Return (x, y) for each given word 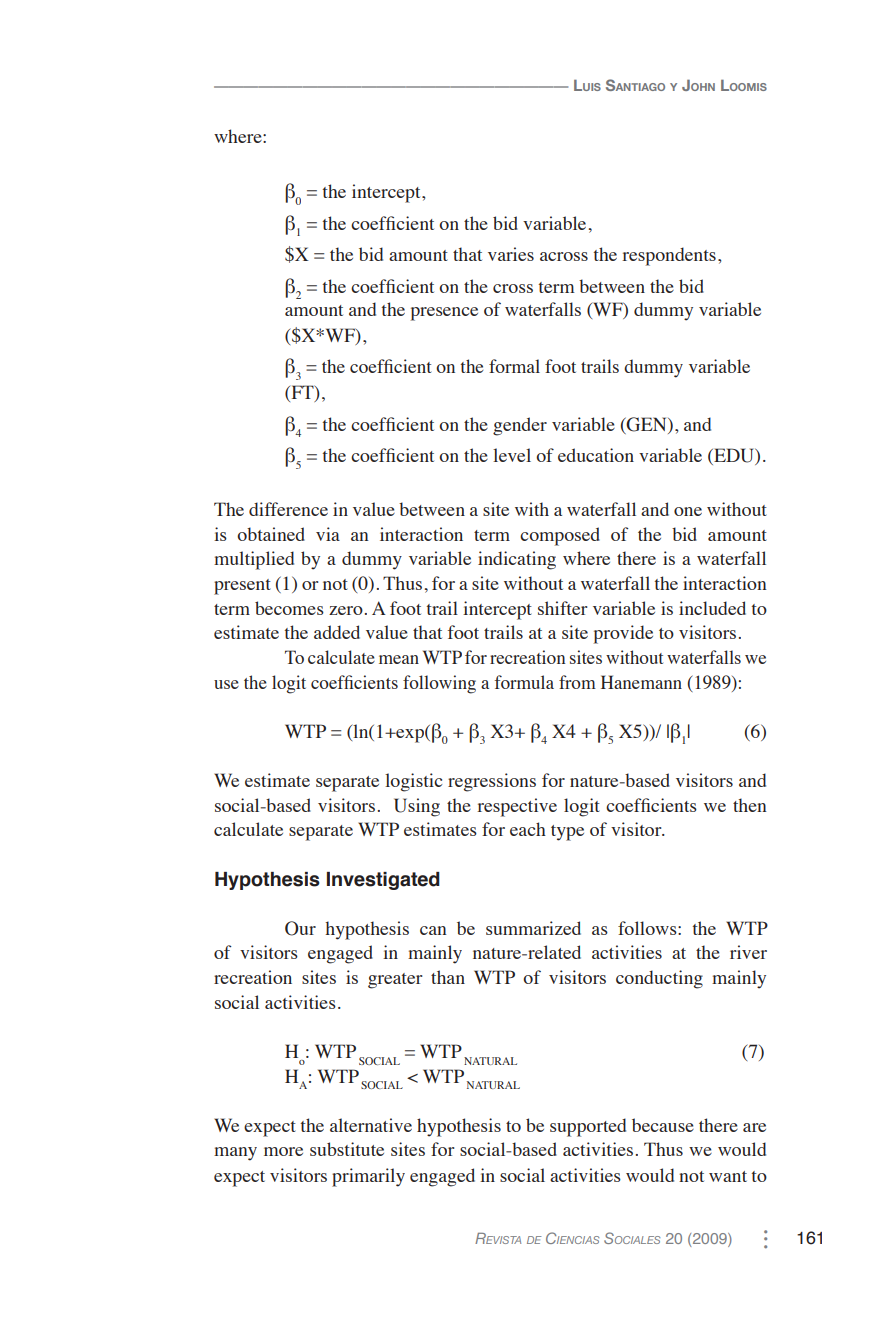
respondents (669, 256)
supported (588, 1127)
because (663, 1125)
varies (511, 254)
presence (444, 314)
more (283, 1151)
